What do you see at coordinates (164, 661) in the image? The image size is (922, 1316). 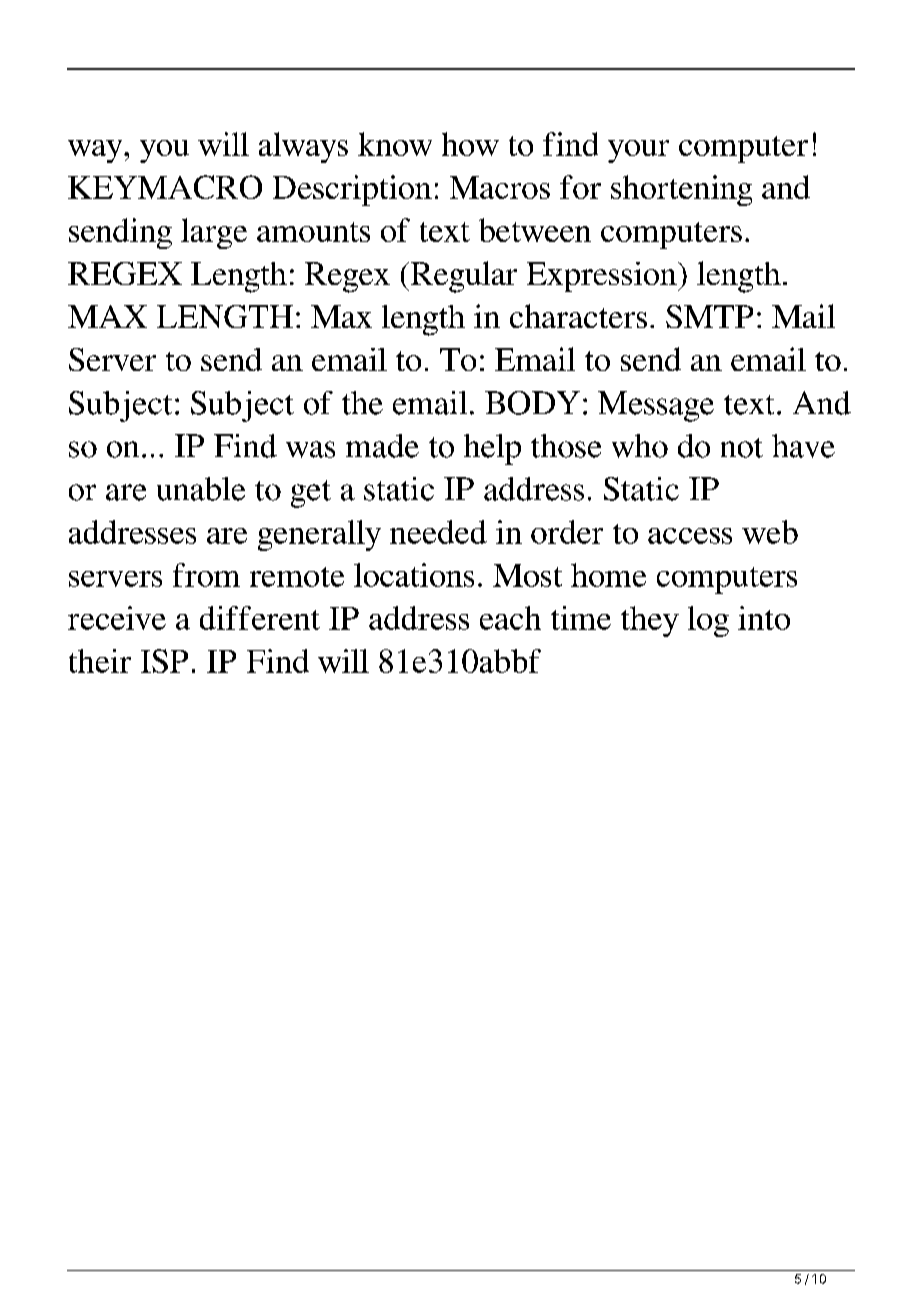 I see `ISP` at bounding box center [164, 661].
